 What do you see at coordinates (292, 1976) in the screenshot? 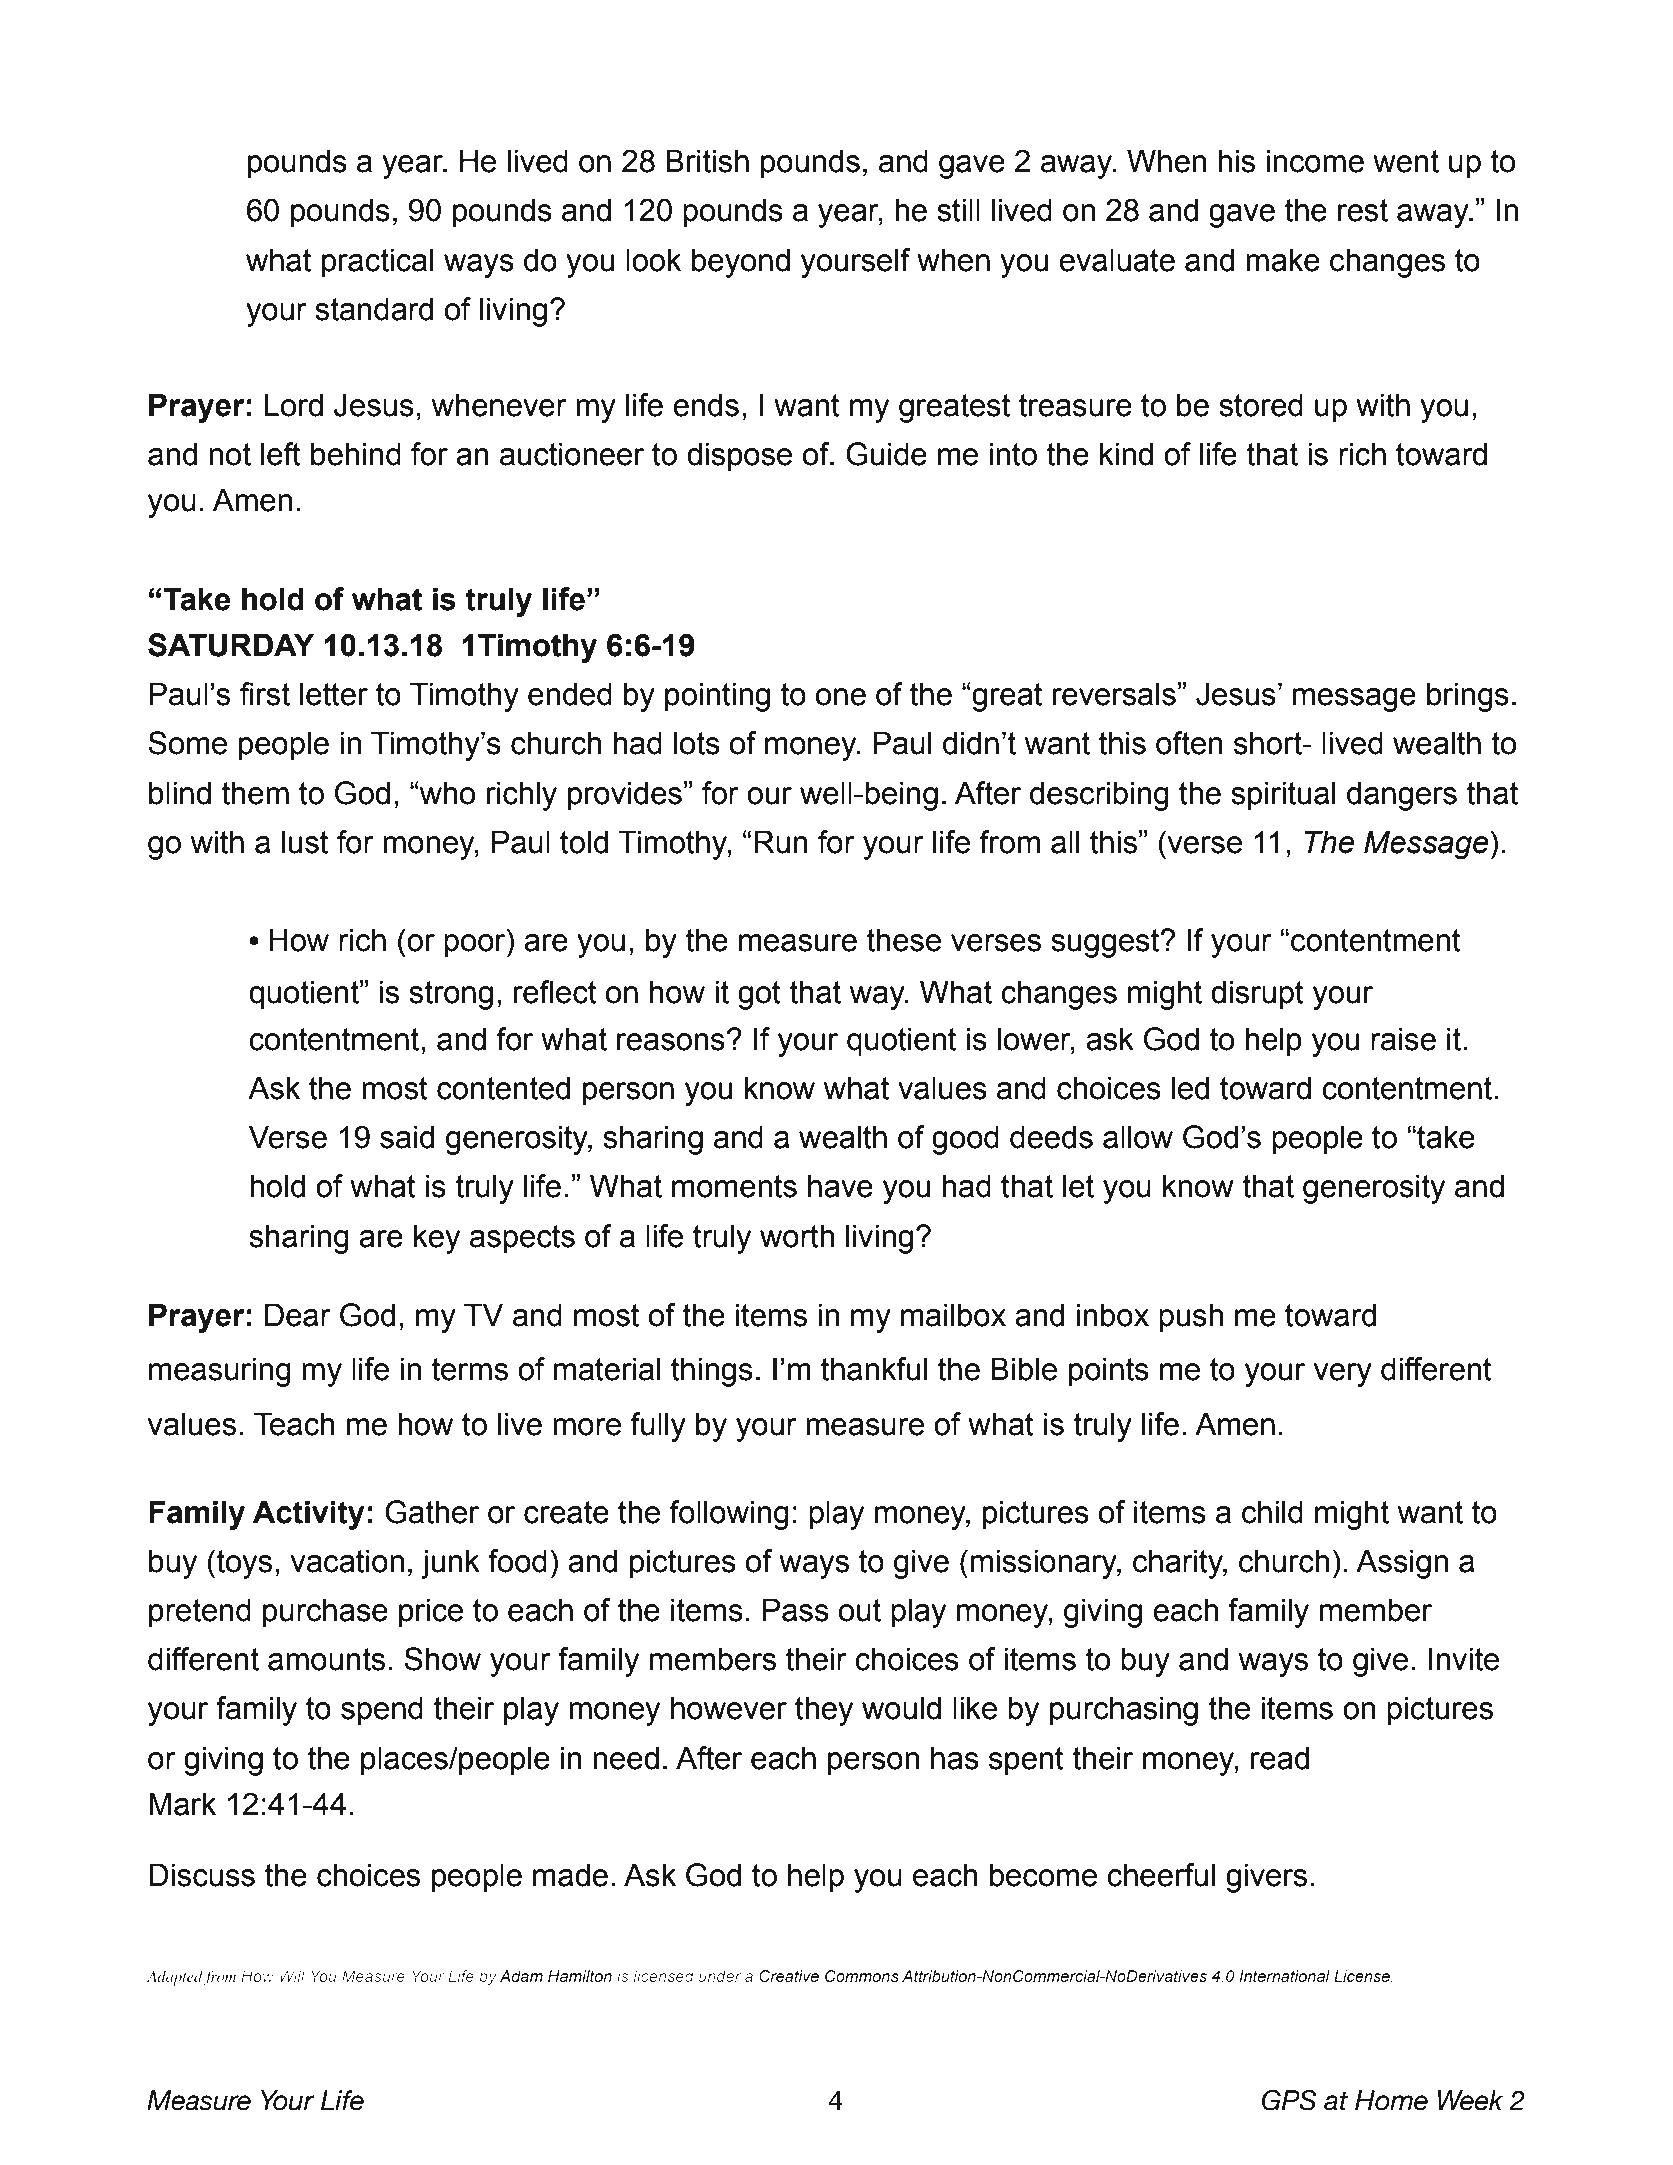
I see `Will` at bounding box center [292, 1976].
